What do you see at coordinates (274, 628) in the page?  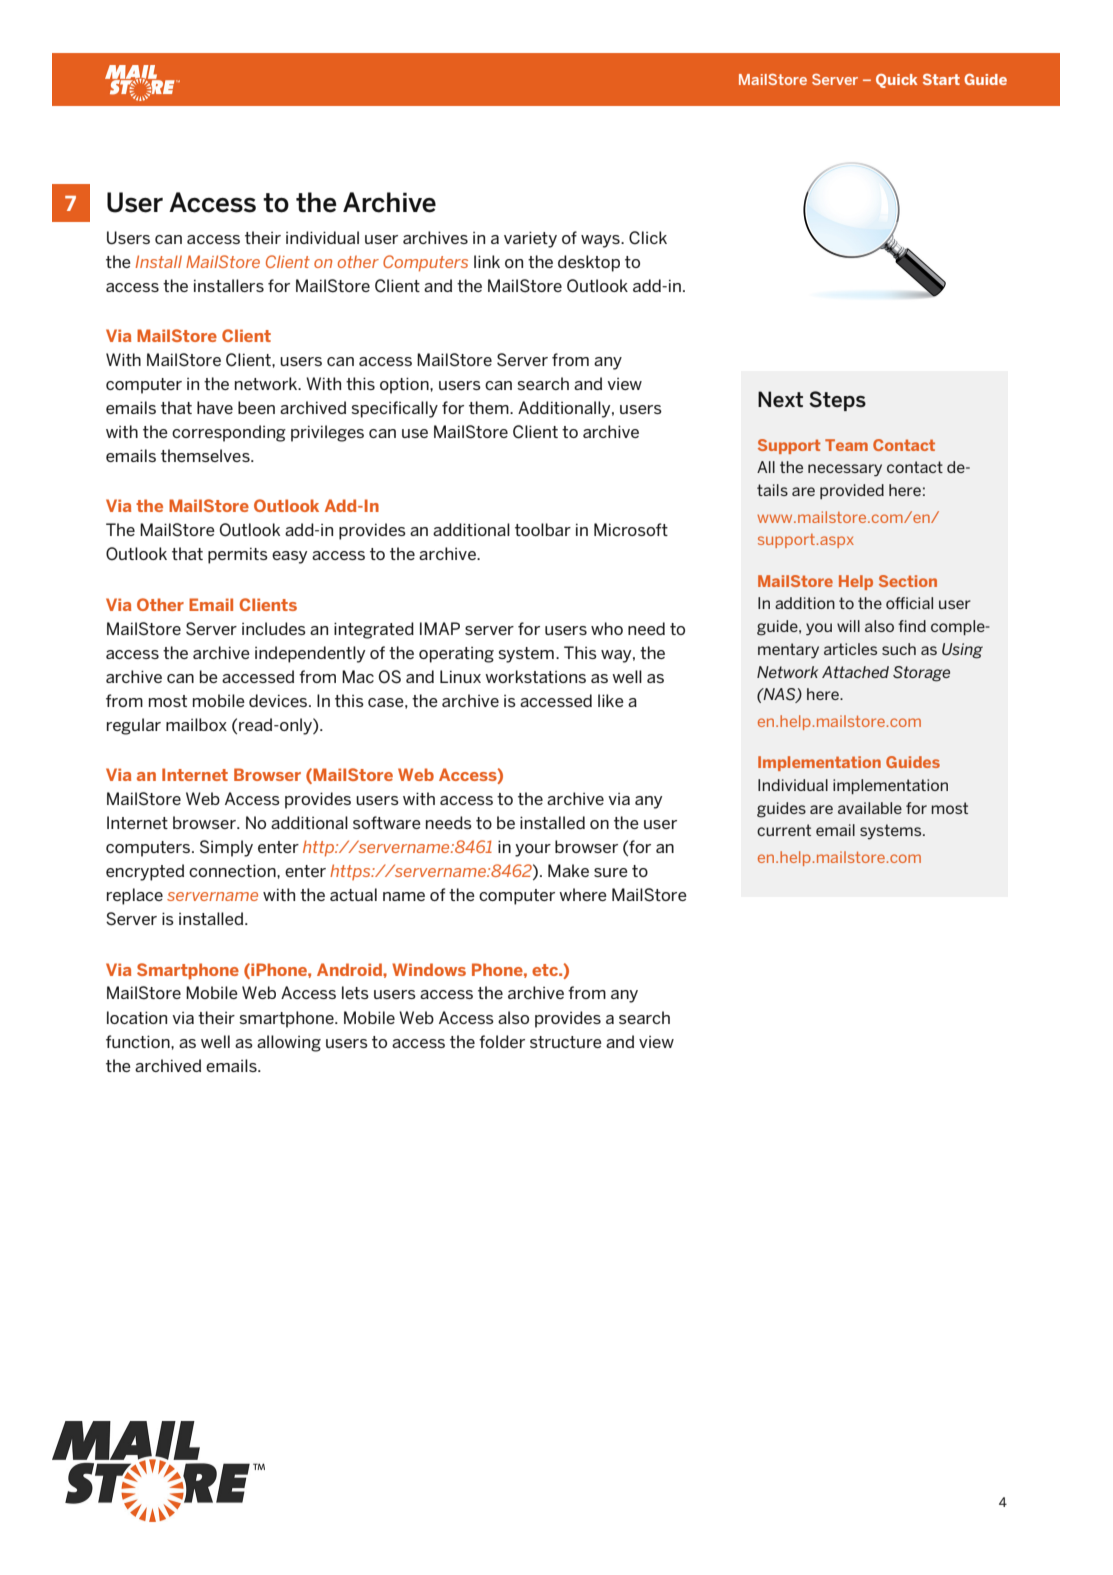 I see `includes` at bounding box center [274, 628].
